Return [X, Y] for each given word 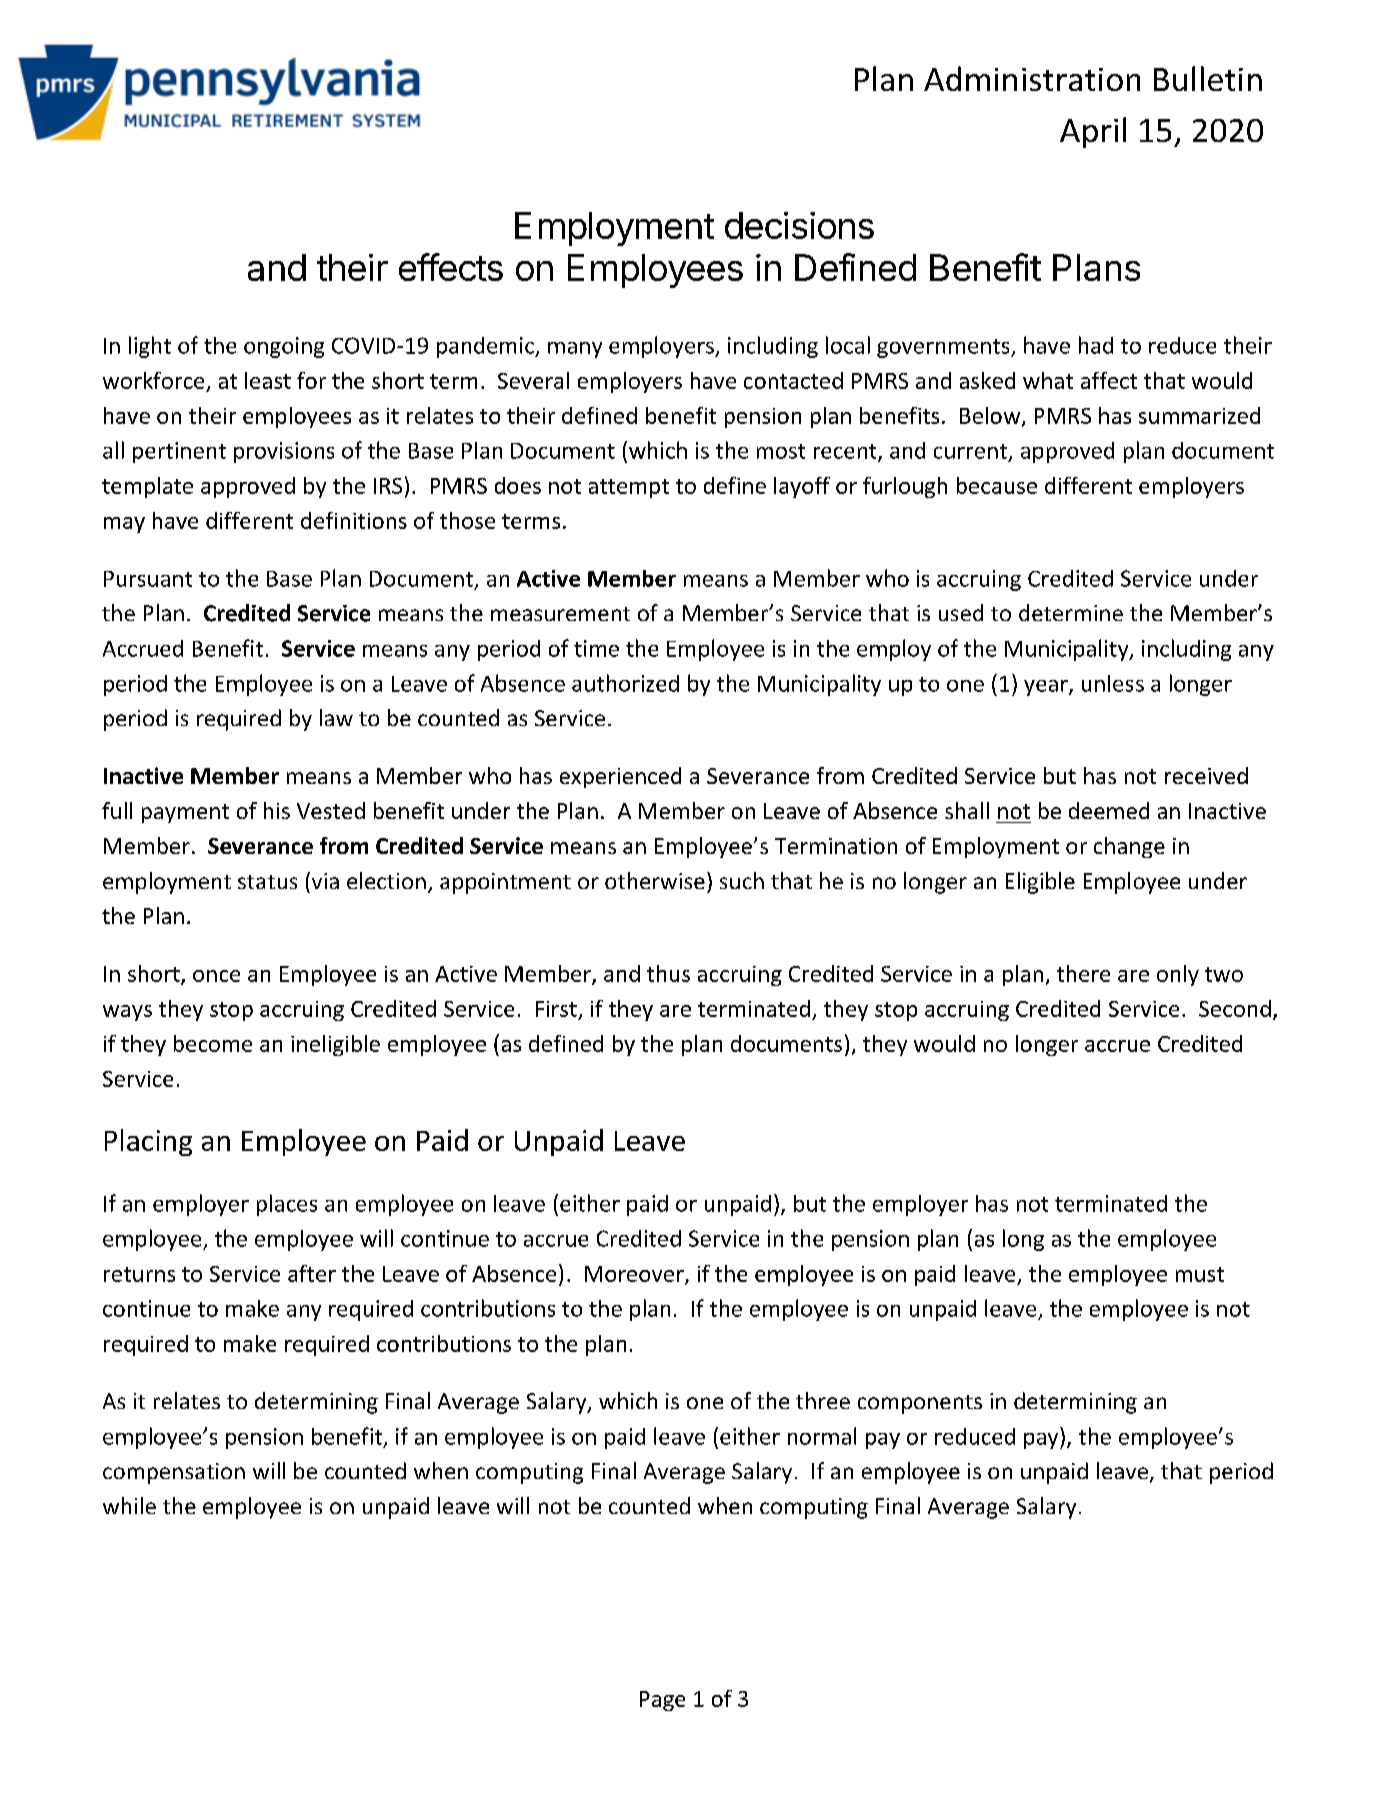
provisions [284, 452]
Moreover [635, 1275]
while [129, 1505]
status [267, 882]
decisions [799, 225]
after [312, 1273]
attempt [629, 488]
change [1129, 847]
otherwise [655, 880]
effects [451, 267]
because [997, 485]
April [1093, 132]
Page [662, 1701]
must [1200, 1274]
